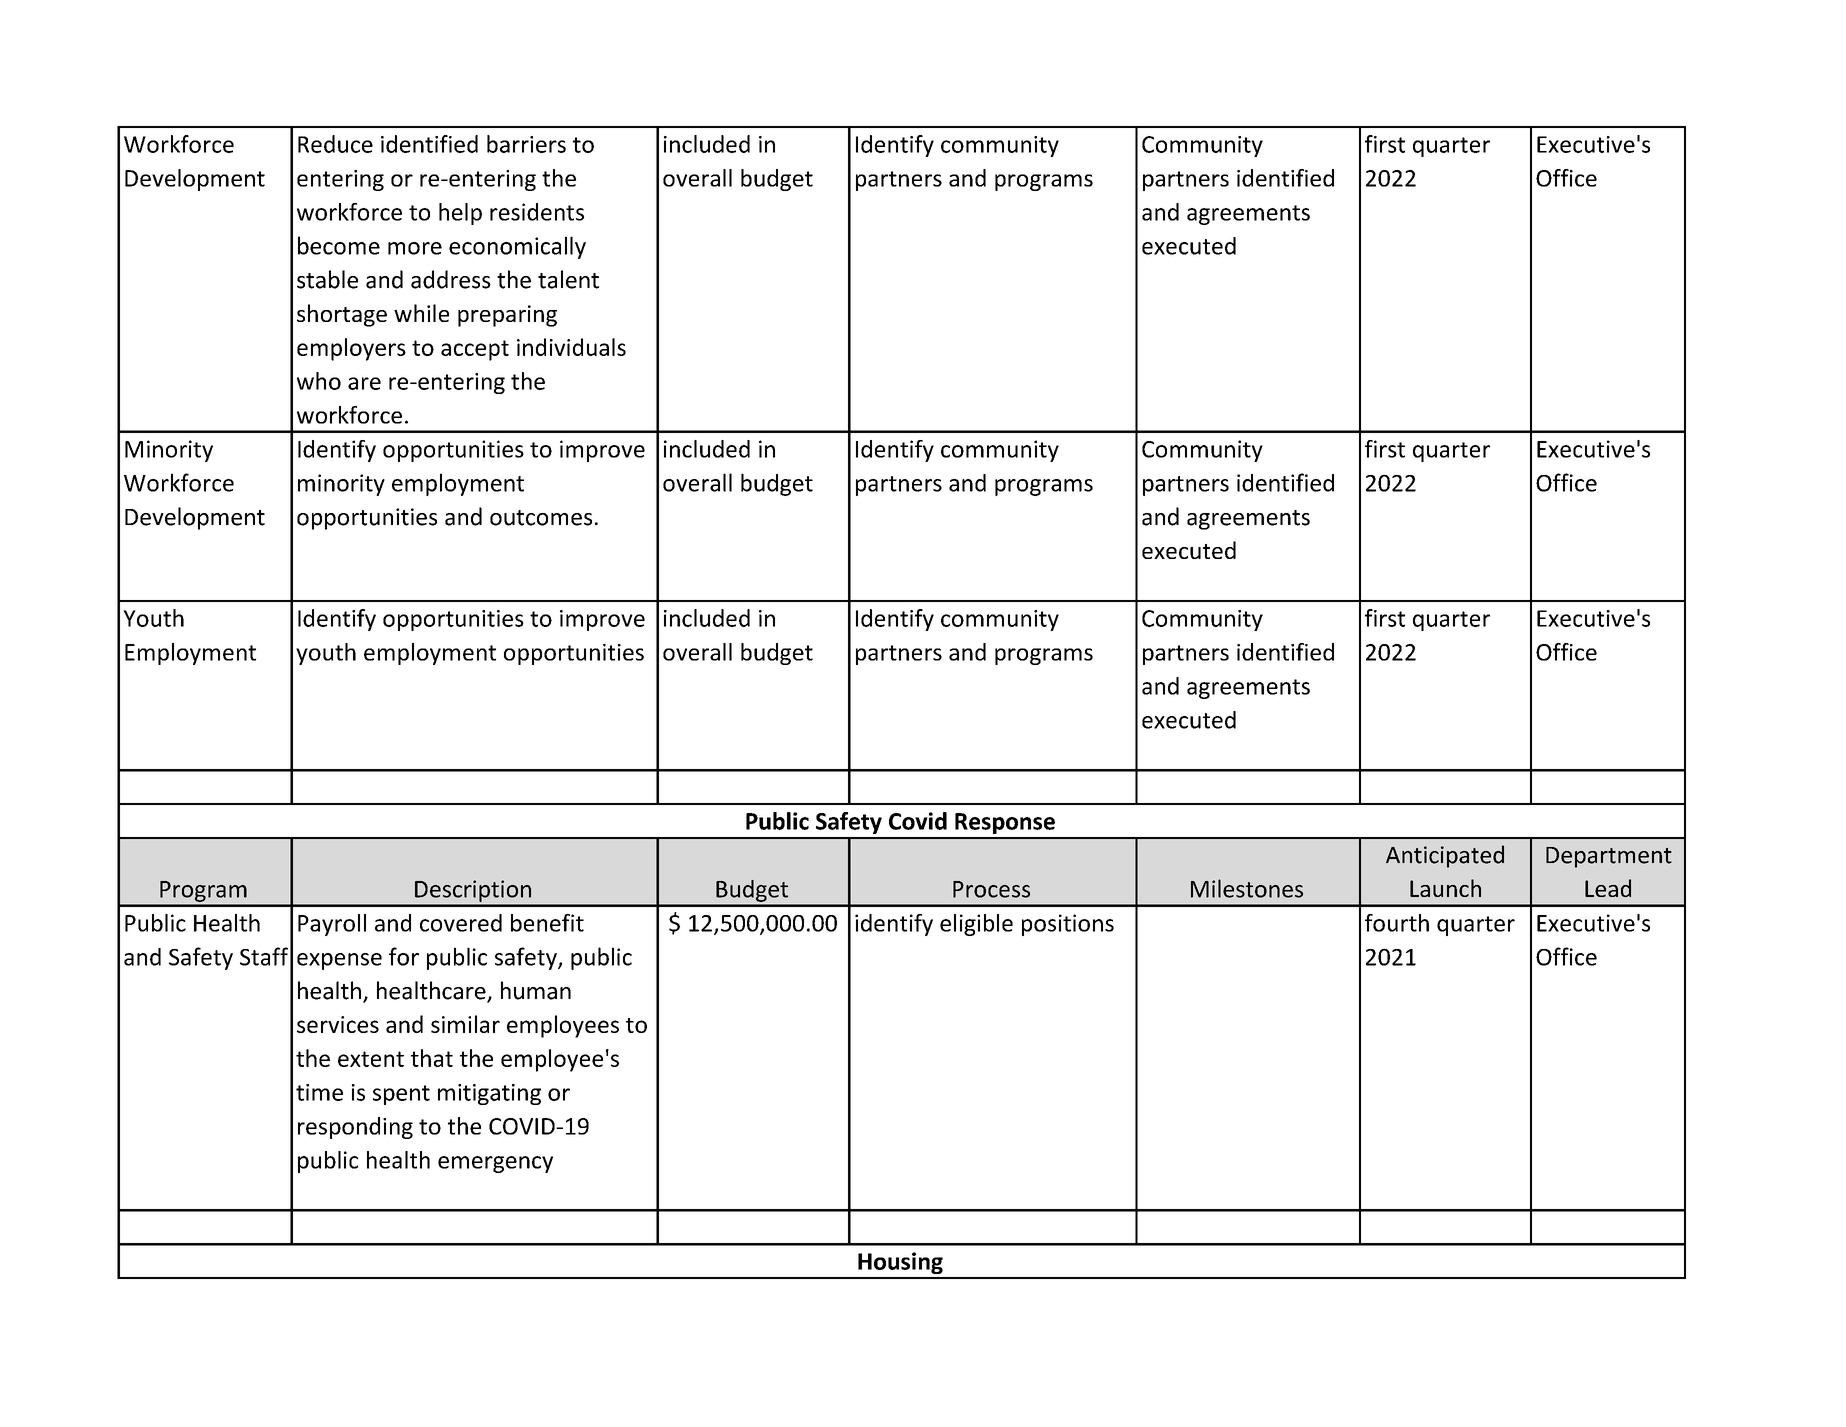 This document has width=1846, height=1427. Describe the element at coordinates (537, 212) in the document. I see `residents` at that location.
